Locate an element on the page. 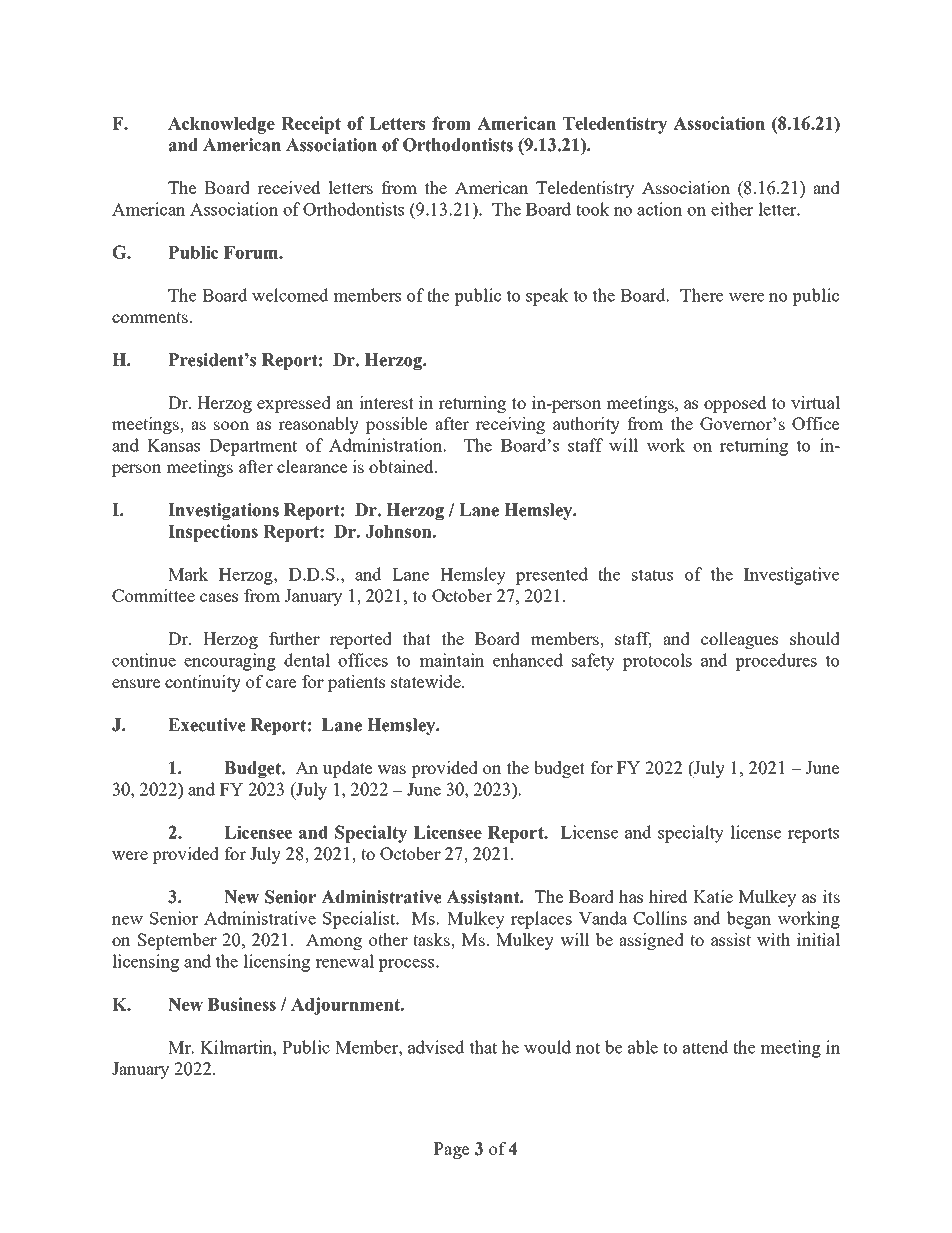 Image resolution: width=952 pixels, height=1233 pixels. took is located at coordinates (593, 209).
